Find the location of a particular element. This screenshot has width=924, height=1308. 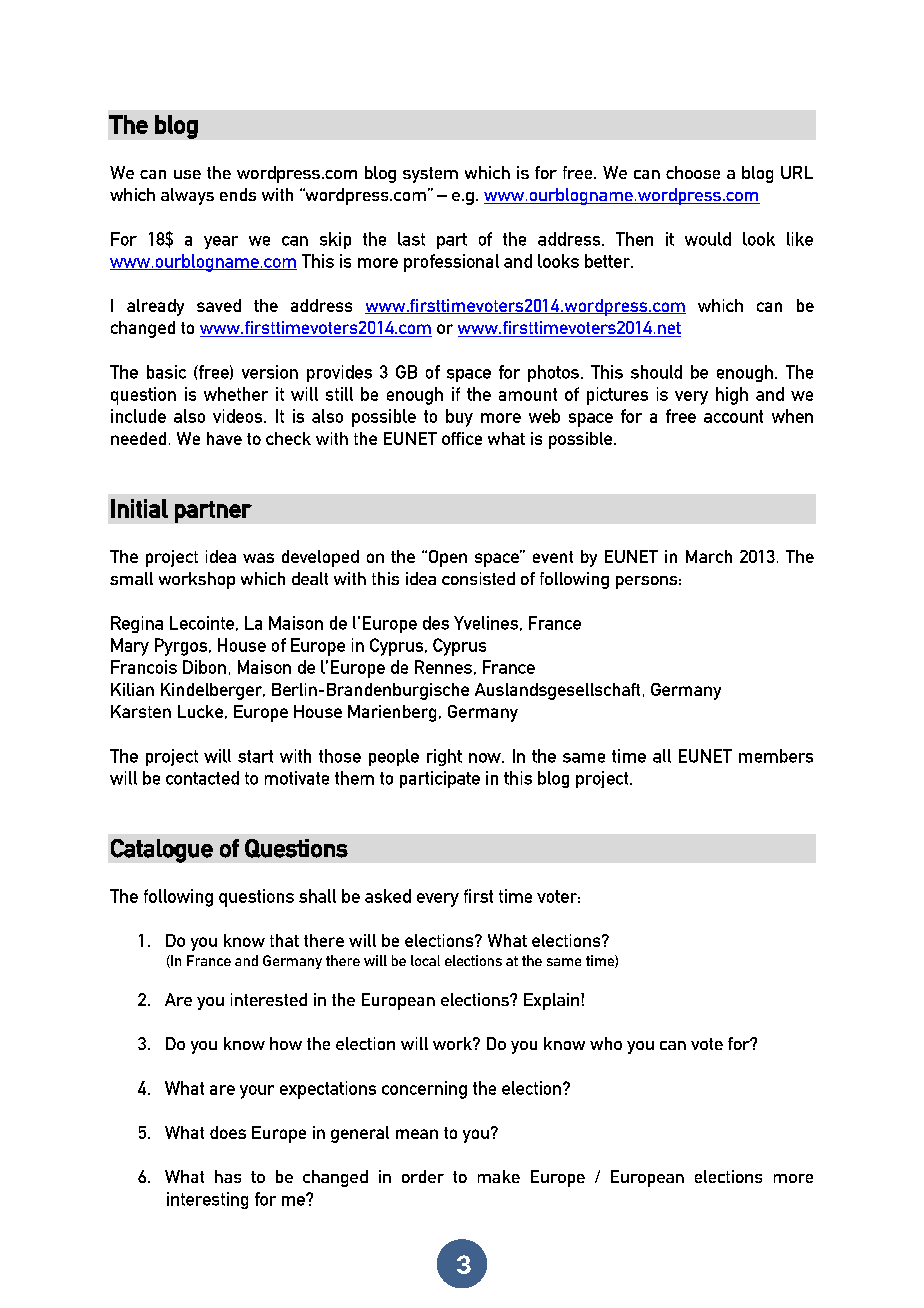

make is located at coordinates (499, 1176).
